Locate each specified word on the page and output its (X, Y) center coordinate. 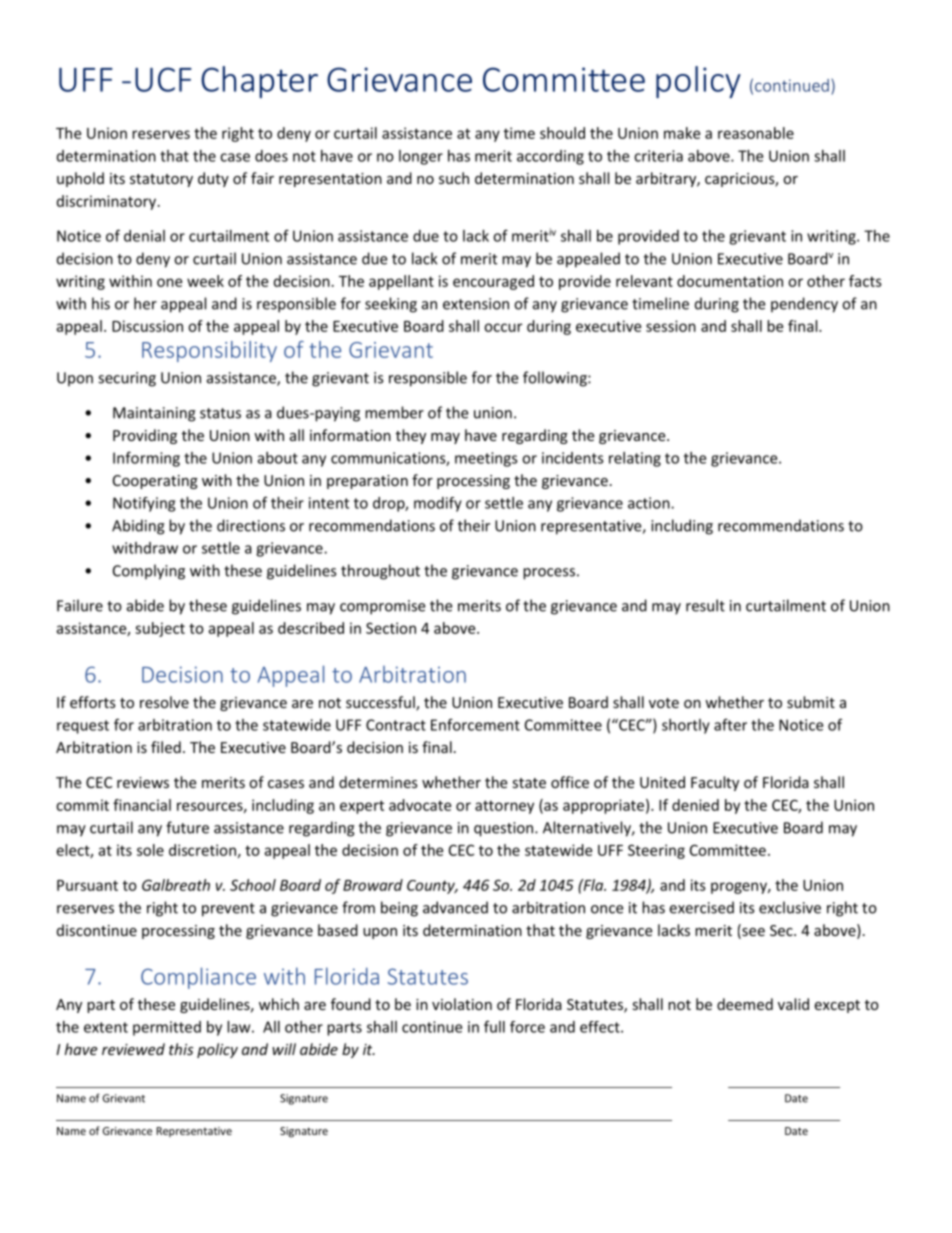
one (169, 282)
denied (695, 805)
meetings (486, 459)
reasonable (756, 133)
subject (160, 629)
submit (811, 702)
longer (421, 157)
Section (391, 628)
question (505, 829)
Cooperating (155, 482)
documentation (730, 281)
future (187, 827)
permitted (167, 1028)
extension (476, 304)
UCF (163, 79)
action (650, 503)
